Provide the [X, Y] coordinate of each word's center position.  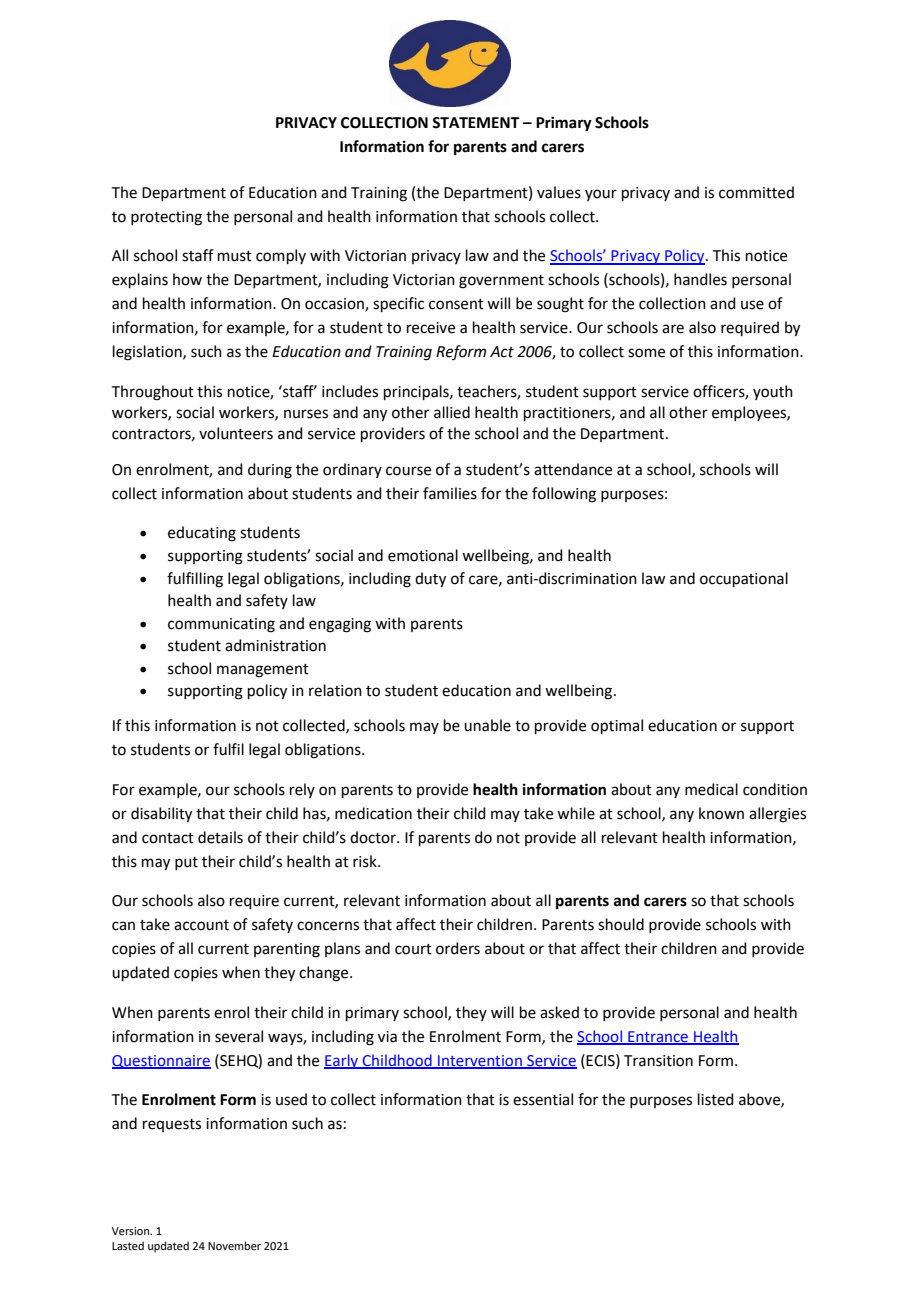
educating [202, 534]
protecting [166, 218]
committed [756, 192]
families [450, 493]
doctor [374, 837]
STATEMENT [475, 123]
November [234, 1245]
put [186, 863]
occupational [744, 579]
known [721, 813]
